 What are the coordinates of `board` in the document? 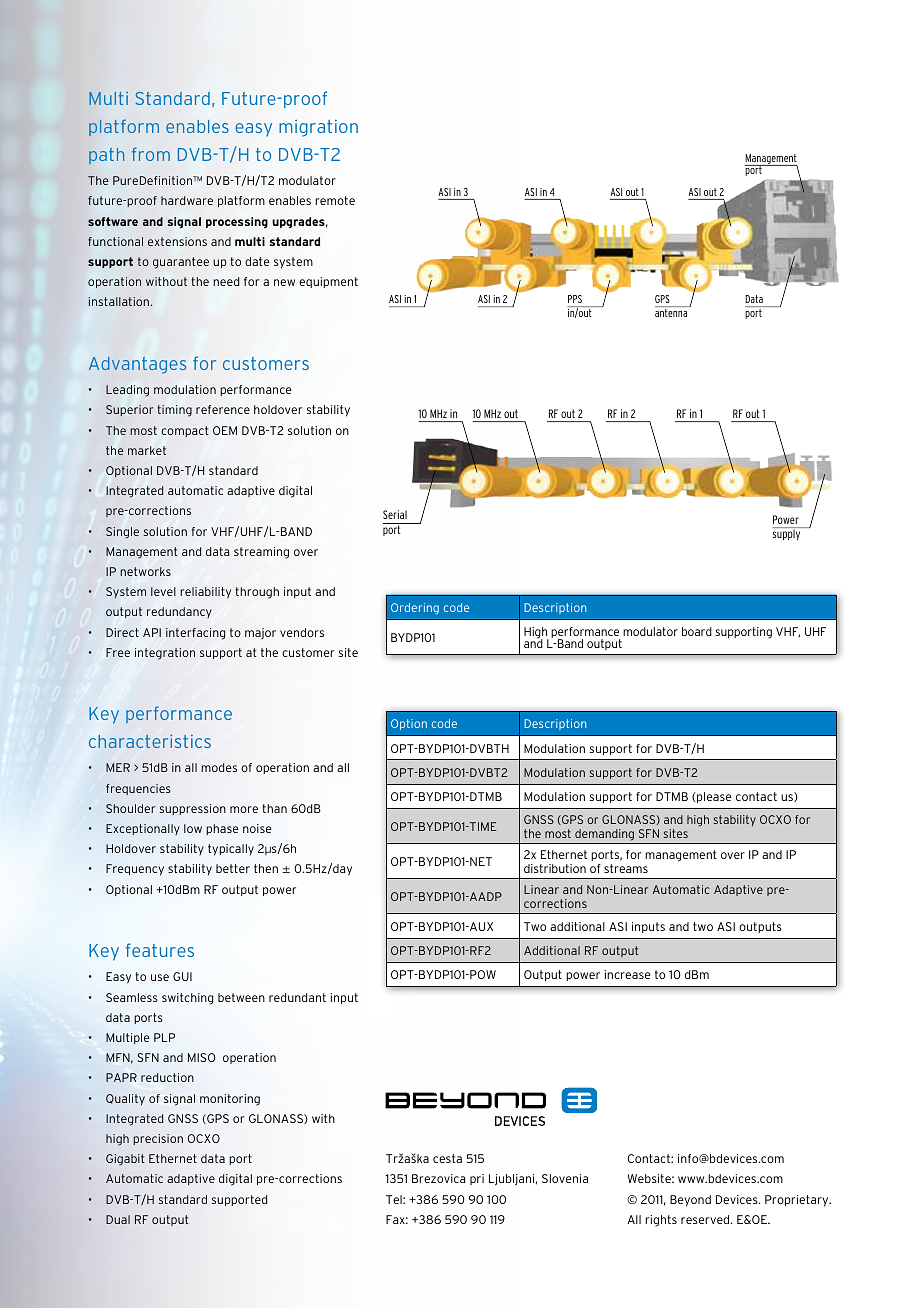 It's located at (697, 631).
